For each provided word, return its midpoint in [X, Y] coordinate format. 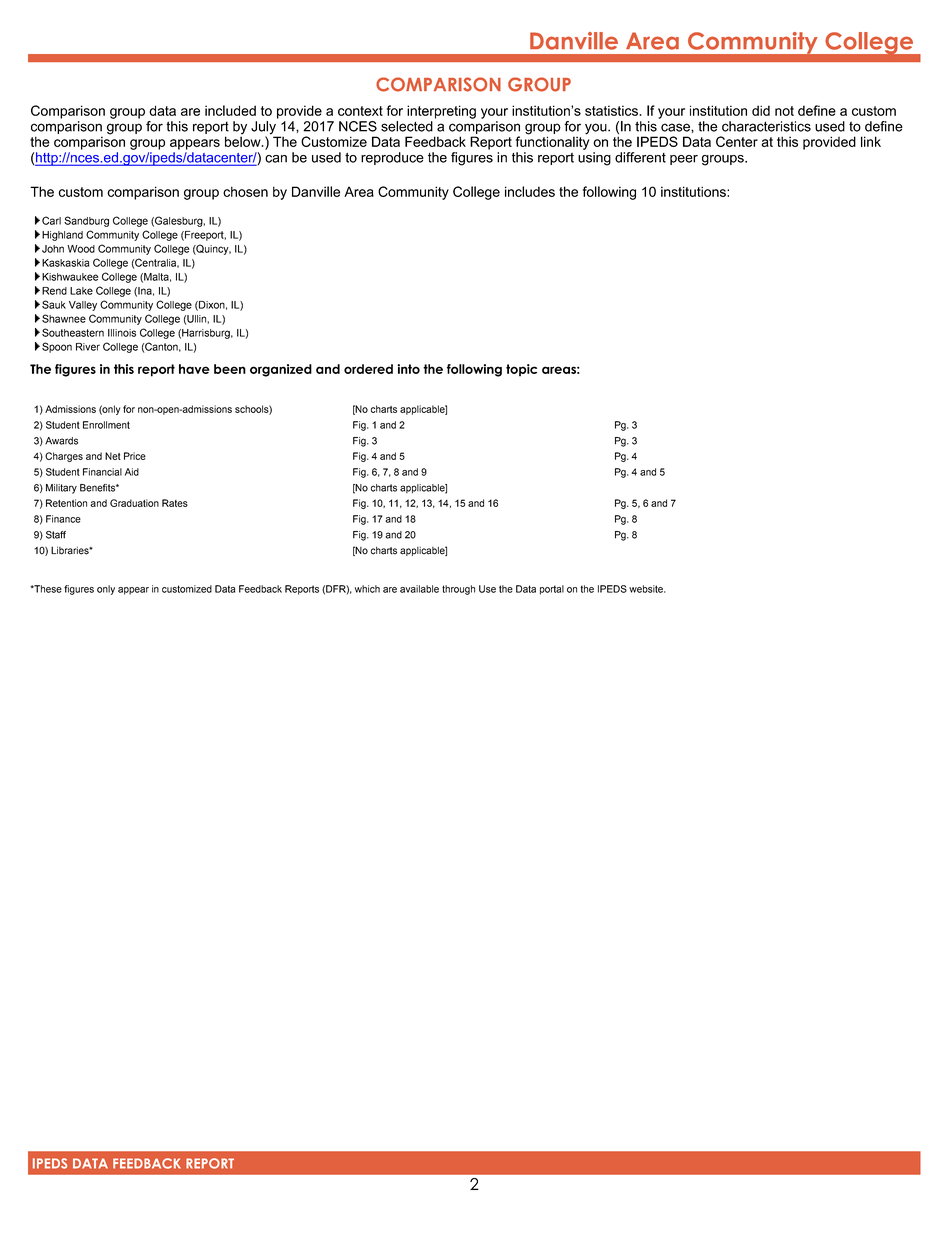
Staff [56, 535]
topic [521, 370]
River [88, 347]
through [458, 590]
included [230, 110]
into [408, 369]
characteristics [766, 126]
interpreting [441, 112]
